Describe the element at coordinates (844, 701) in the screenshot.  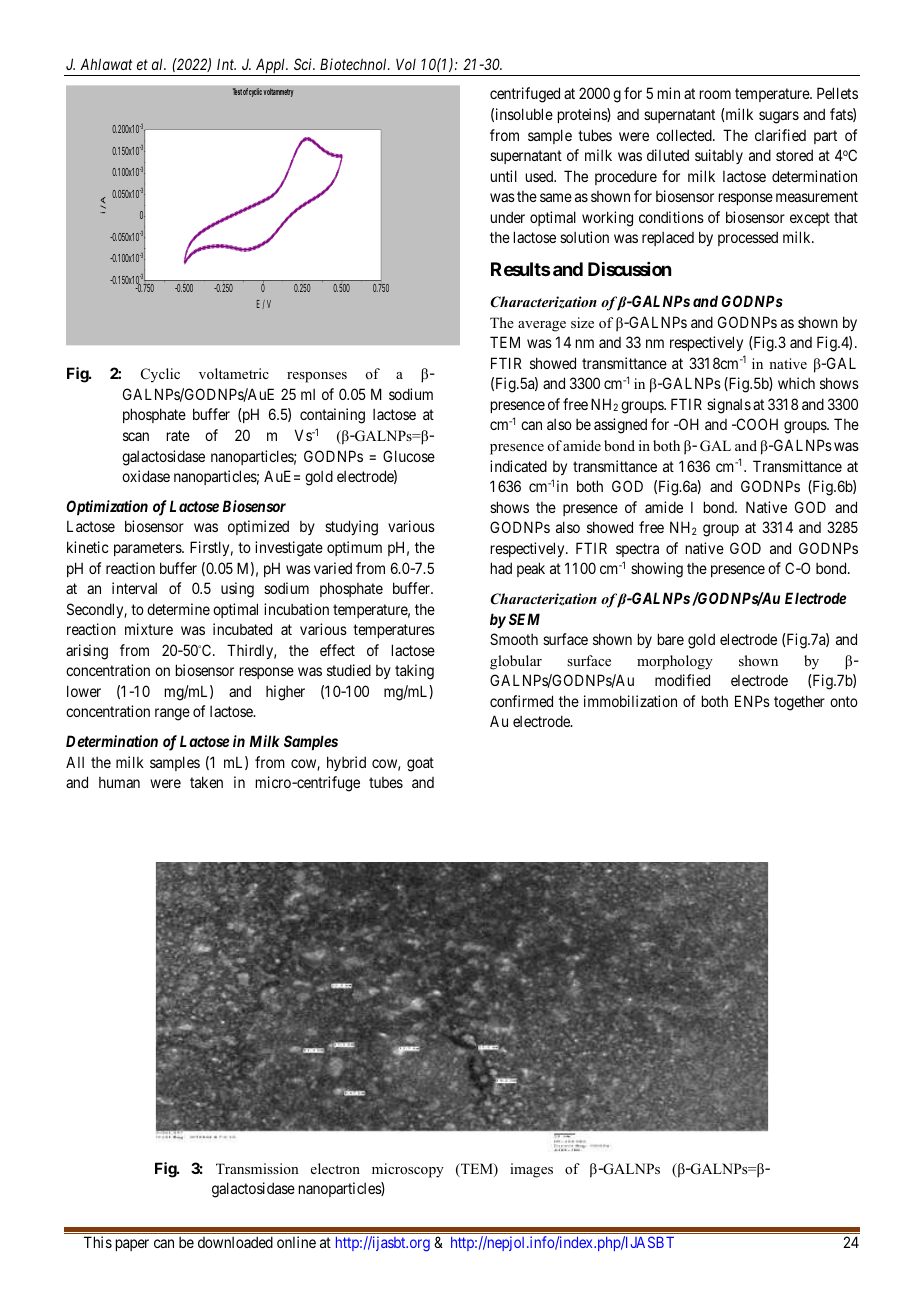
I see `onto` at that location.
